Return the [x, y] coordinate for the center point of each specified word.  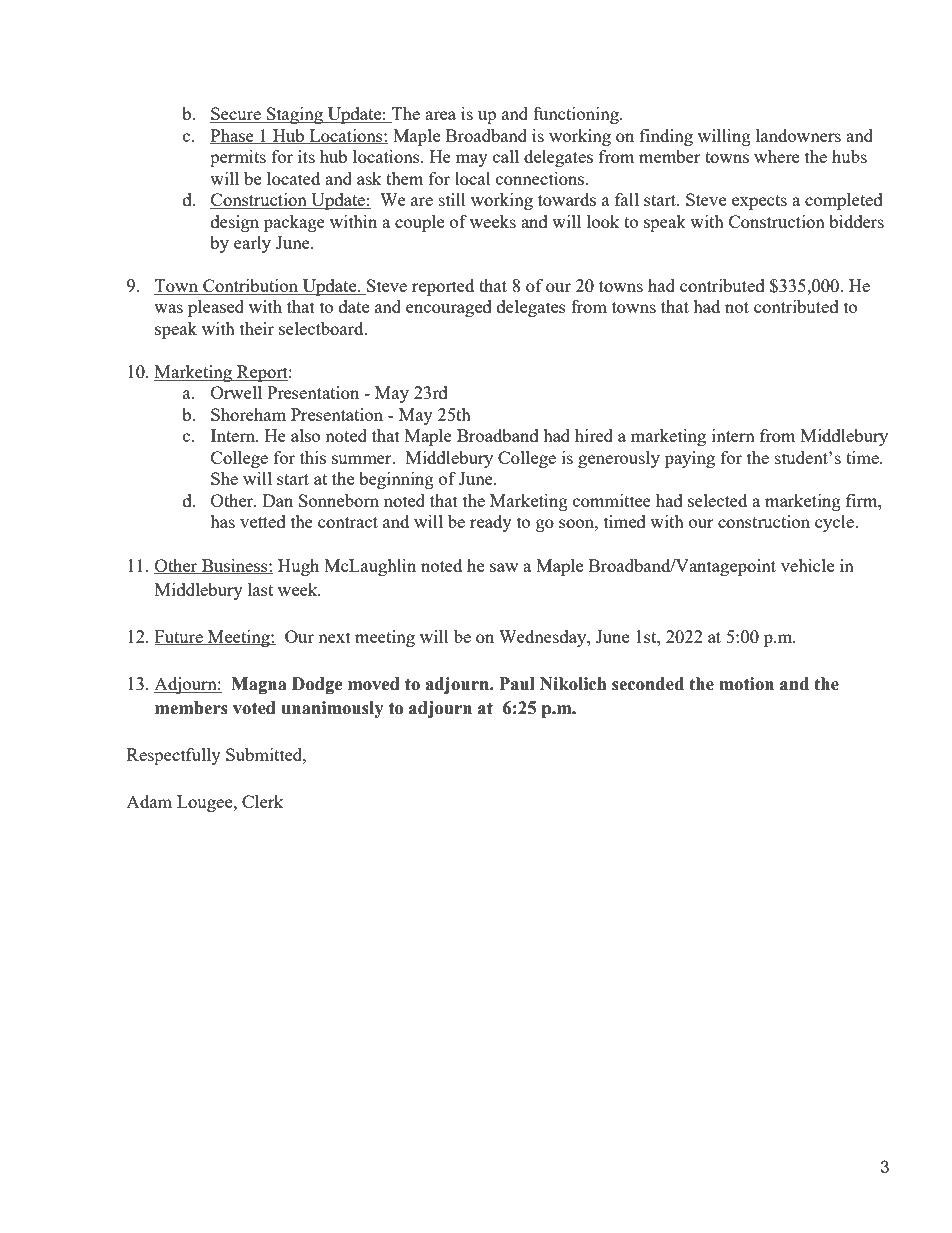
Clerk [263, 801]
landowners [798, 135]
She [224, 478]
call [506, 156]
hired [594, 435]
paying [690, 459]
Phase [233, 136]
